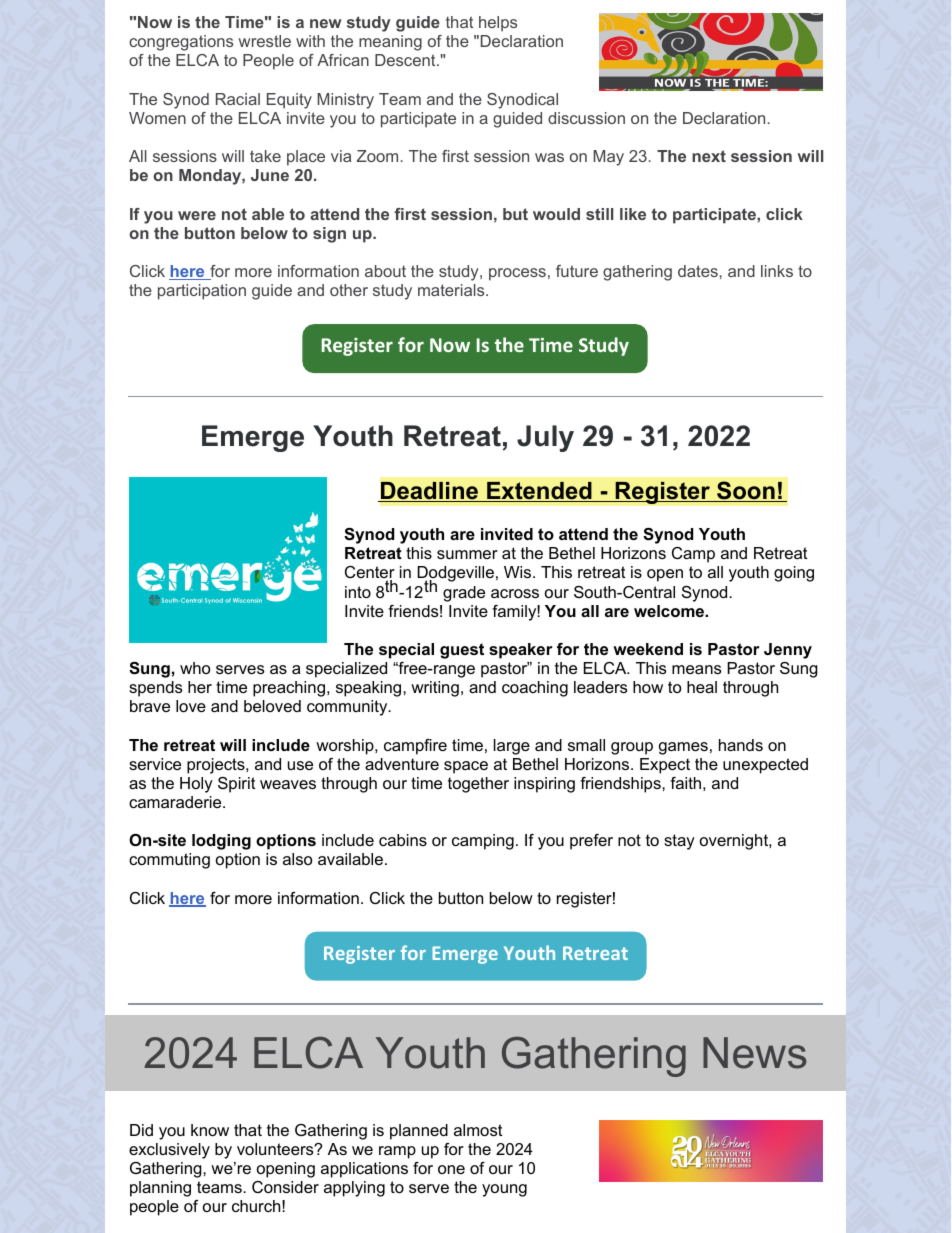 The image size is (952, 1233). Describe the element at coordinates (181, 43) in the page. I see `congregations` at that location.
